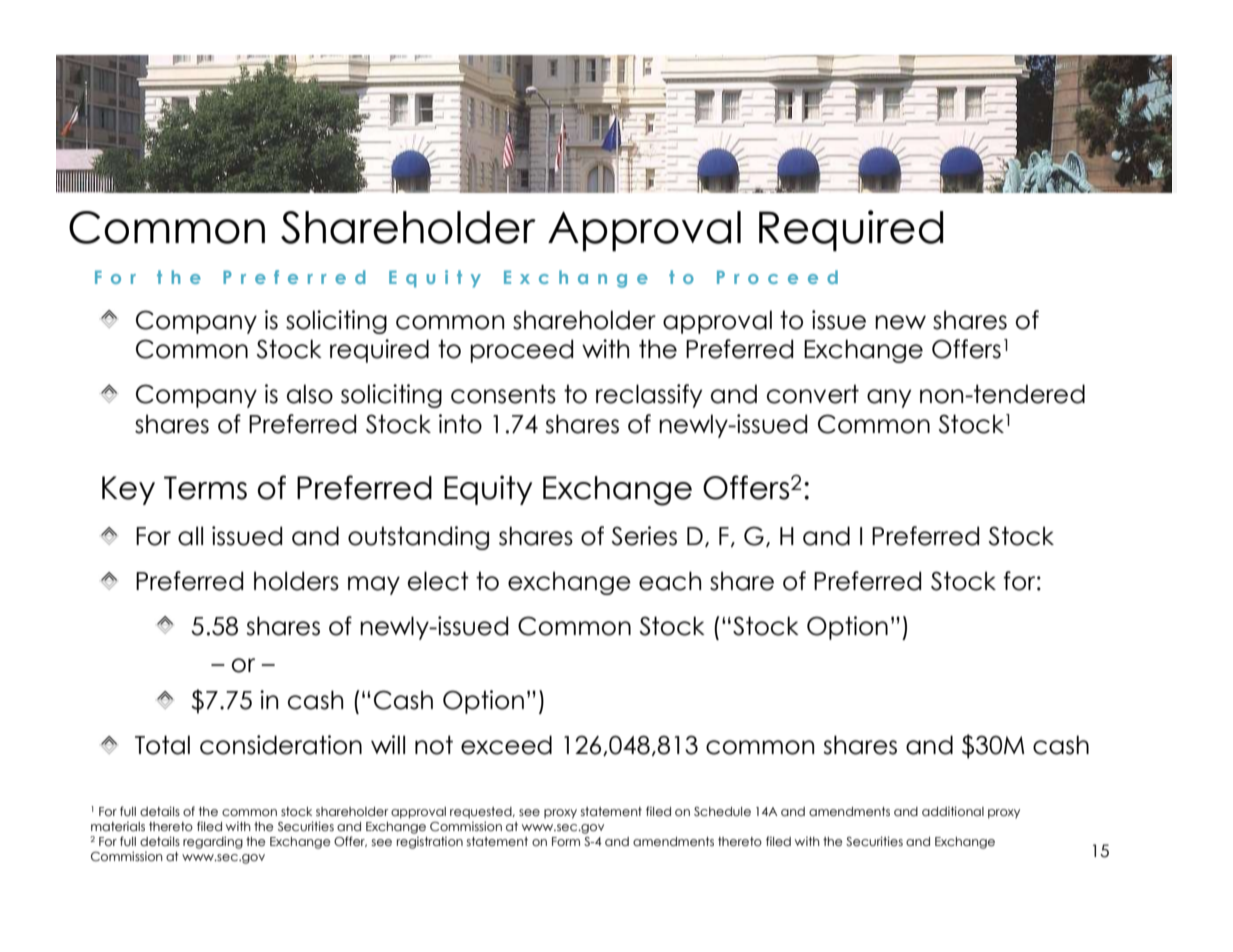 The width and height of the screenshot is (1233, 952). I want to click on Form, so click(566, 841).
